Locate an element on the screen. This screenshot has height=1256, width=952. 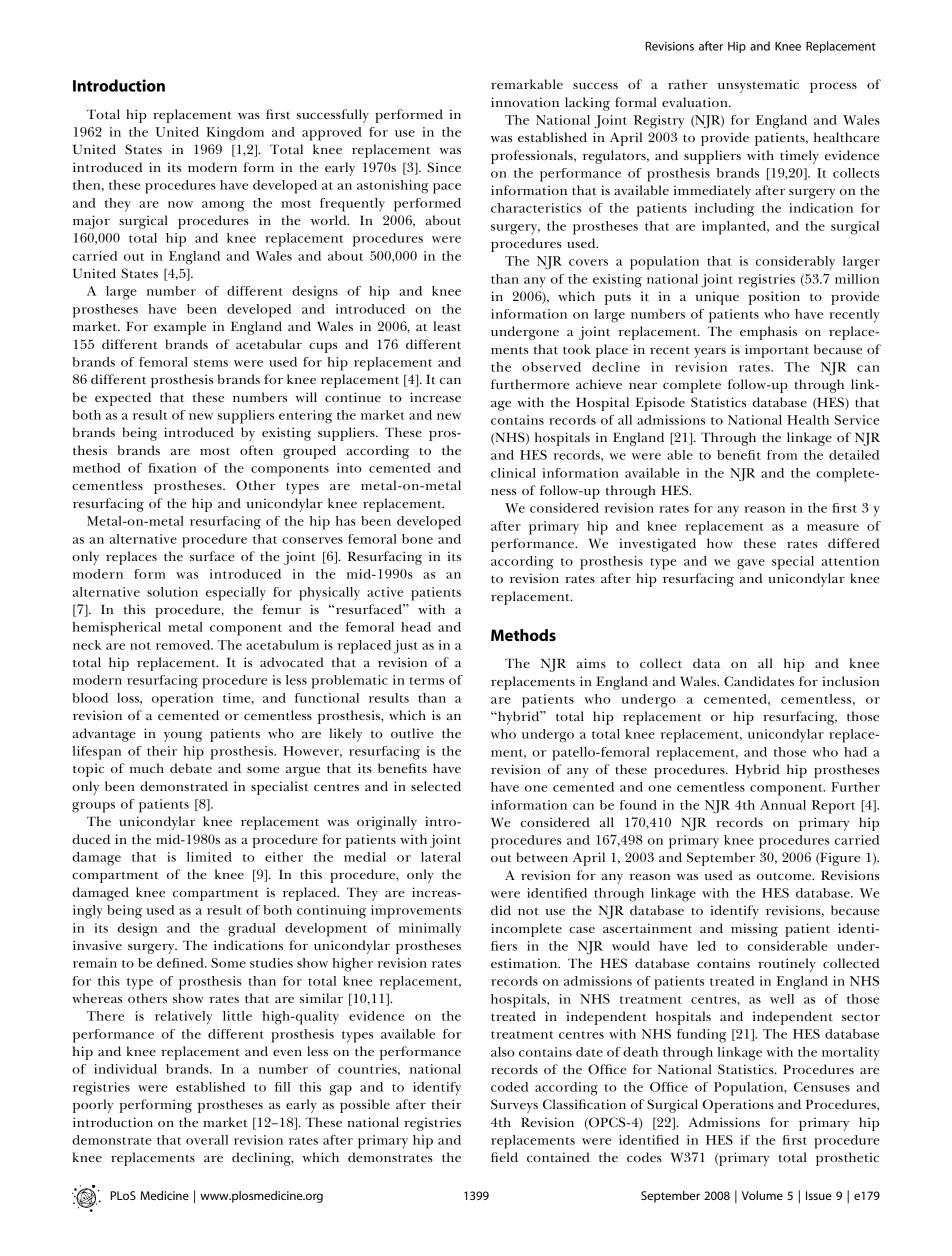
routinely is located at coordinates (787, 965).
